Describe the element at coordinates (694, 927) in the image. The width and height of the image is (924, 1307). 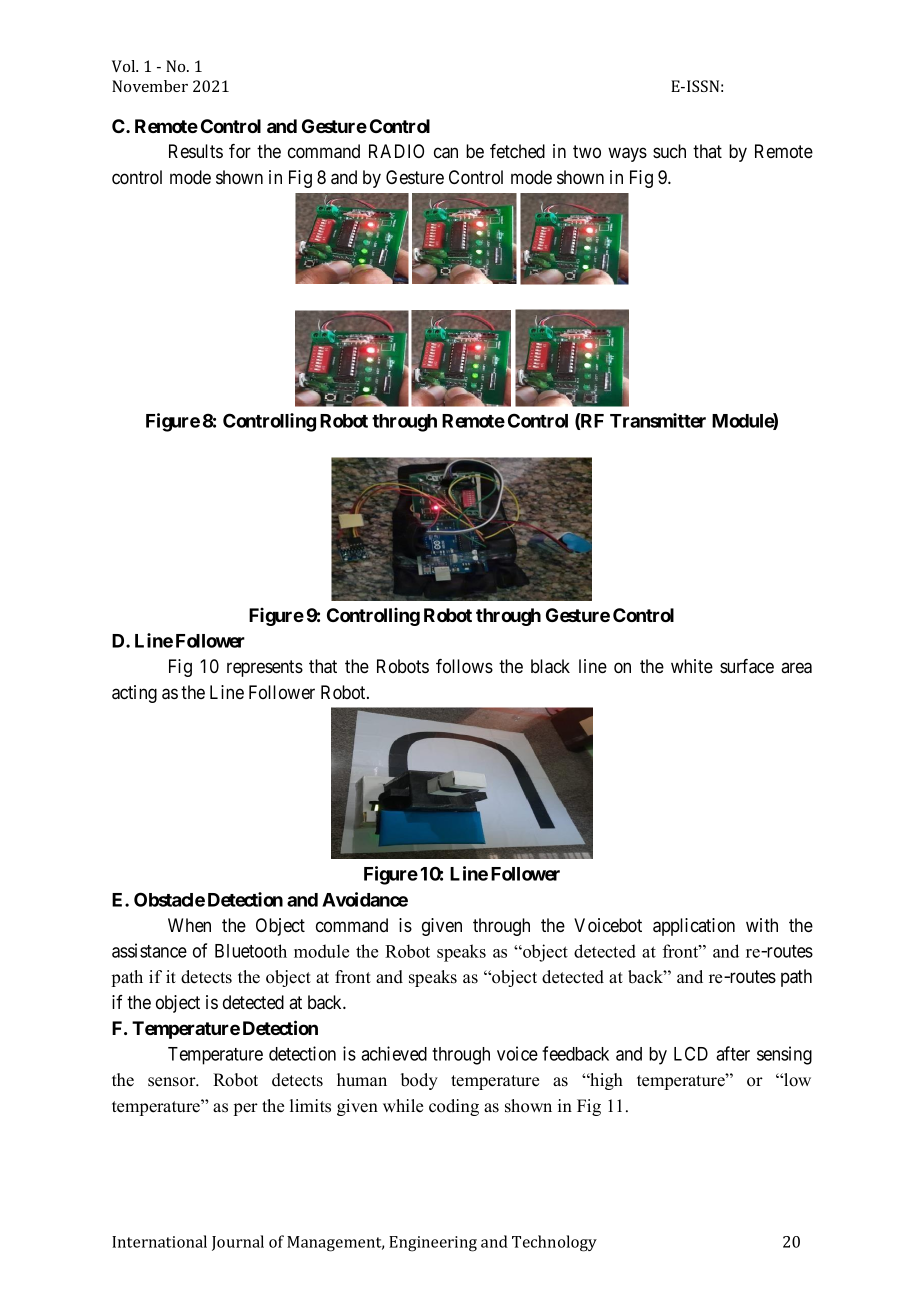
I see `application` at that location.
